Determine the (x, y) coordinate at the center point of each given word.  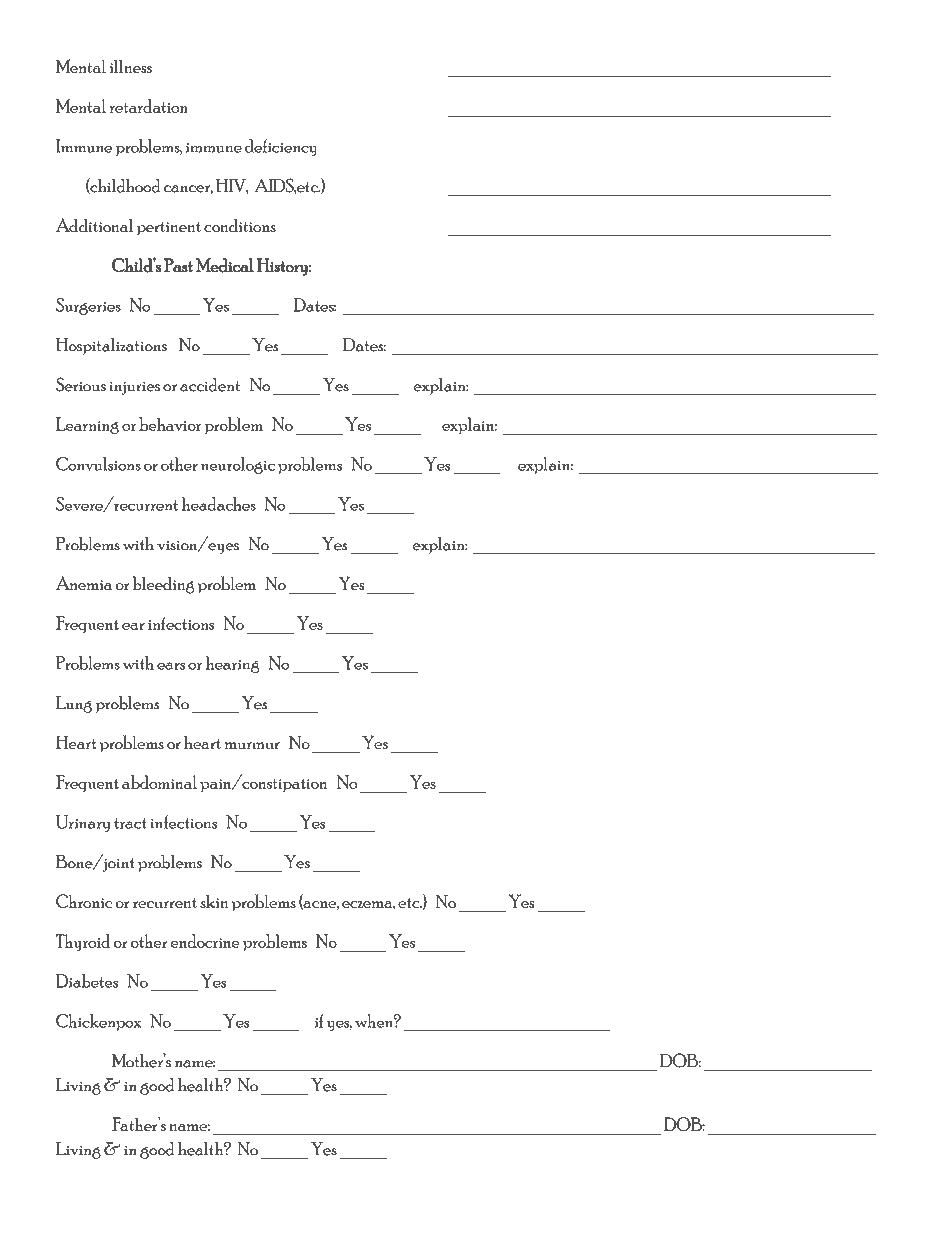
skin (214, 901)
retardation (149, 106)
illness (131, 66)
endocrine (205, 941)
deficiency (281, 147)
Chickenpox (98, 1022)
